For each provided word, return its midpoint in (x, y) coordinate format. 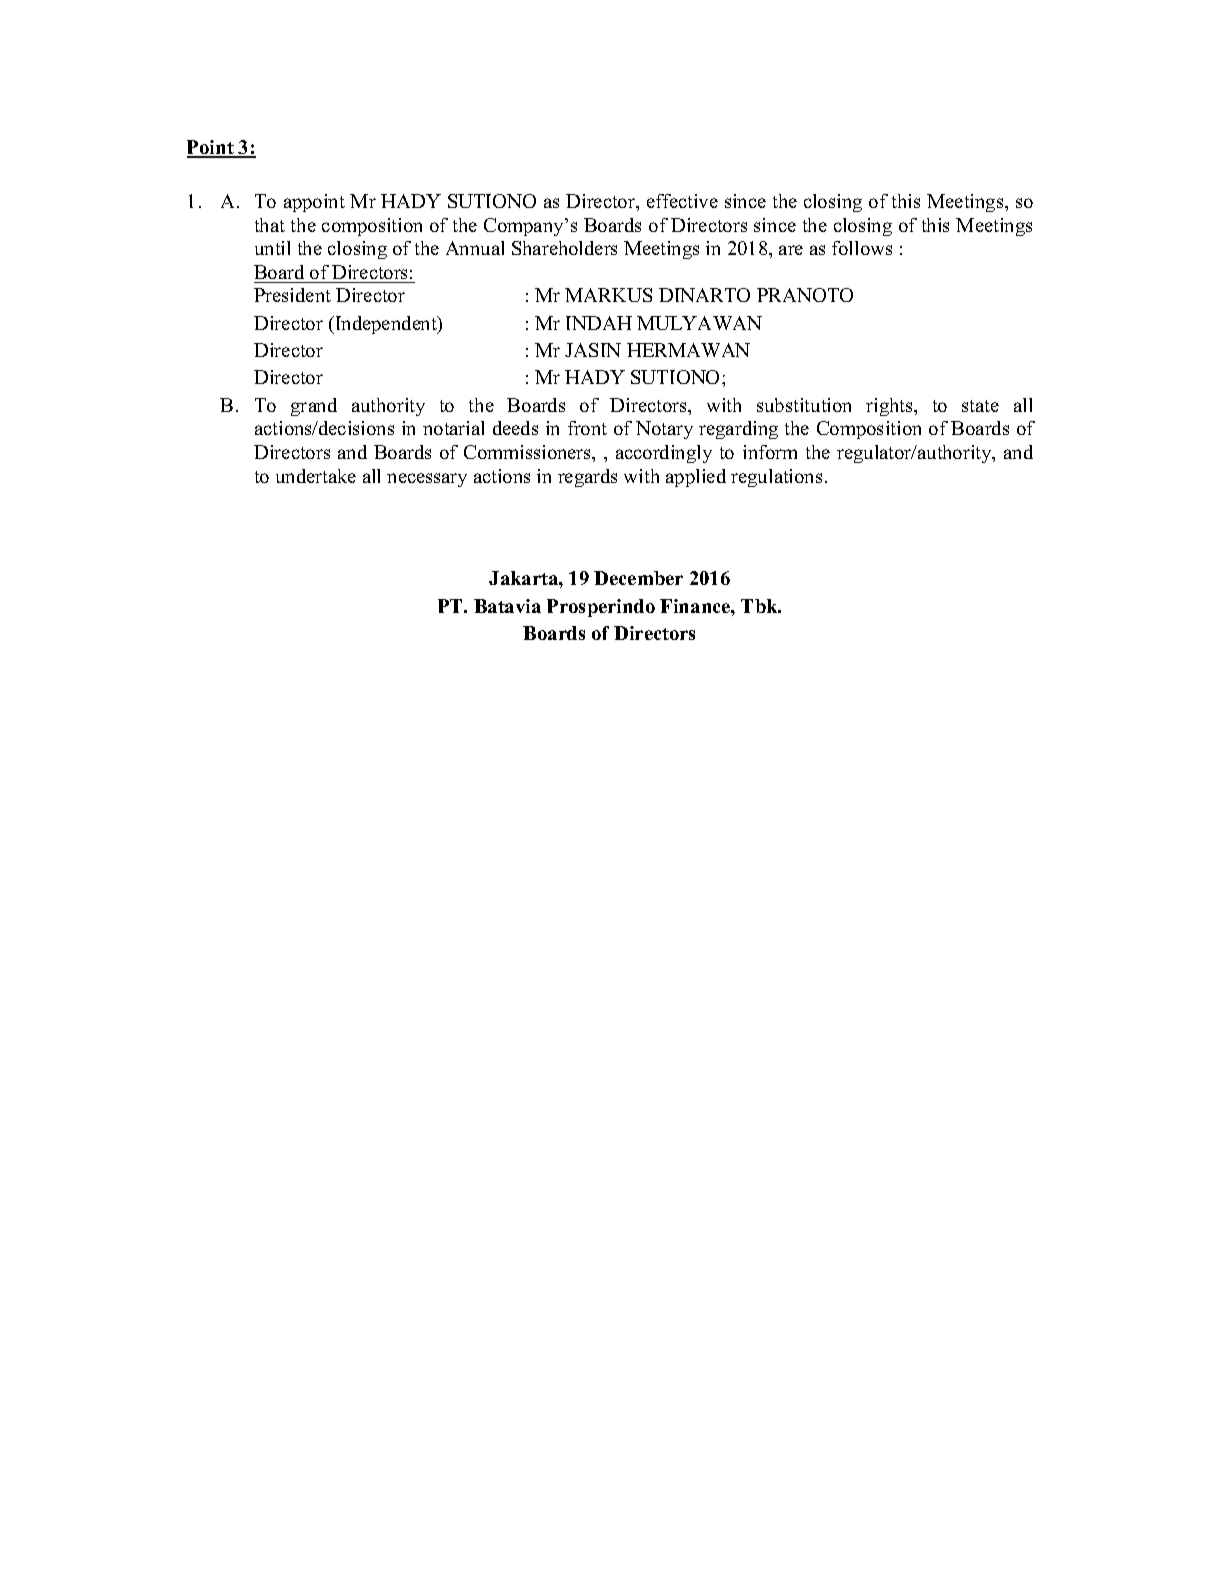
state (980, 406)
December (638, 578)
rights (890, 407)
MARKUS (608, 295)
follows (862, 248)
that (270, 225)
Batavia (507, 606)
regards (587, 478)
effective (682, 201)
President (292, 295)
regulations (776, 478)
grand (314, 407)
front (587, 428)
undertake (316, 476)
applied (696, 478)
